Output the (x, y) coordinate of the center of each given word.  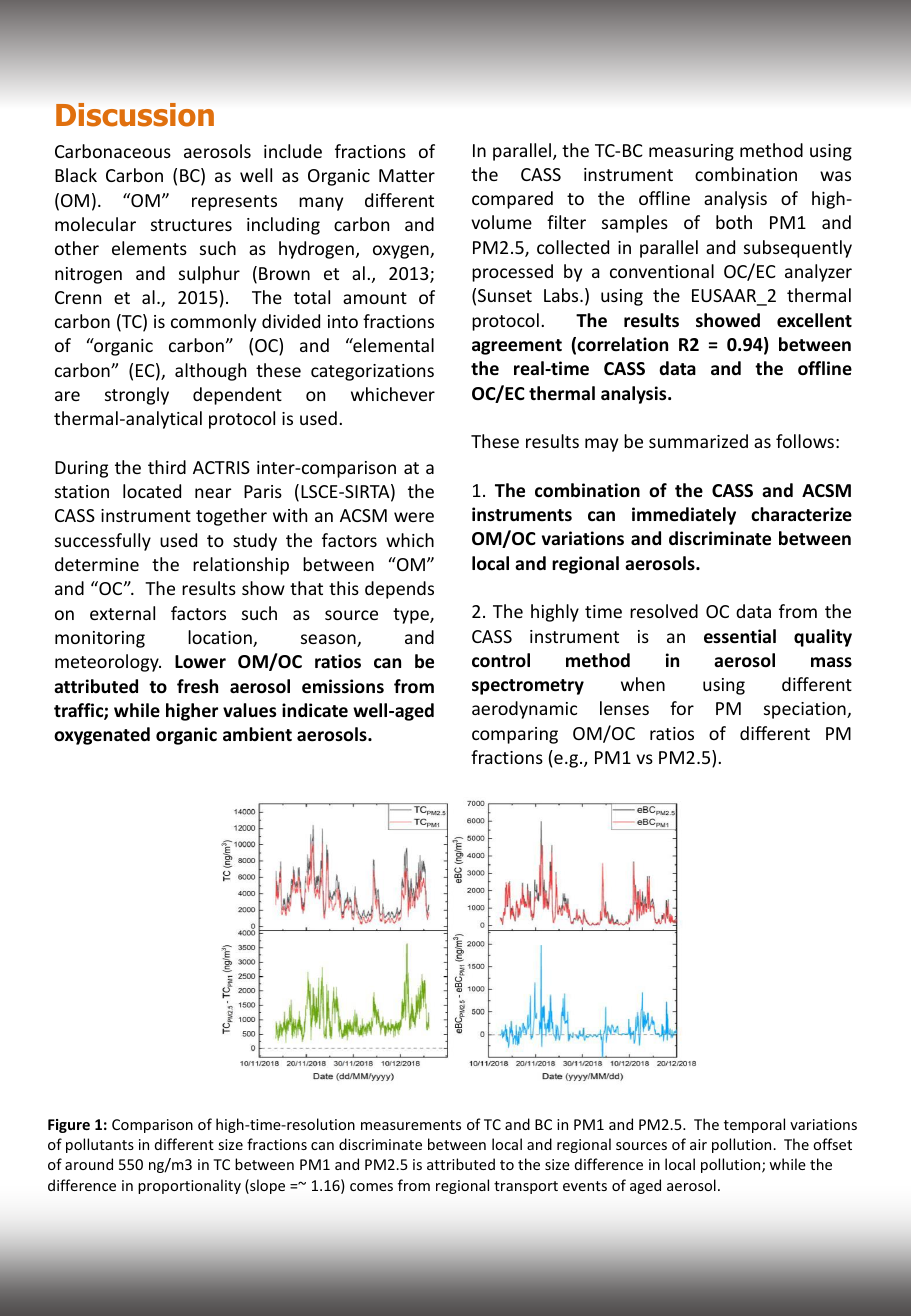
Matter (407, 175)
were (414, 517)
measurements (411, 1125)
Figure (69, 1126)
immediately (684, 516)
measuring (691, 152)
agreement (517, 347)
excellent (814, 320)
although (210, 372)
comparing (515, 735)
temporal (754, 1125)
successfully (103, 542)
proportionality (189, 1186)
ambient (257, 734)
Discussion (135, 115)
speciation (806, 710)
